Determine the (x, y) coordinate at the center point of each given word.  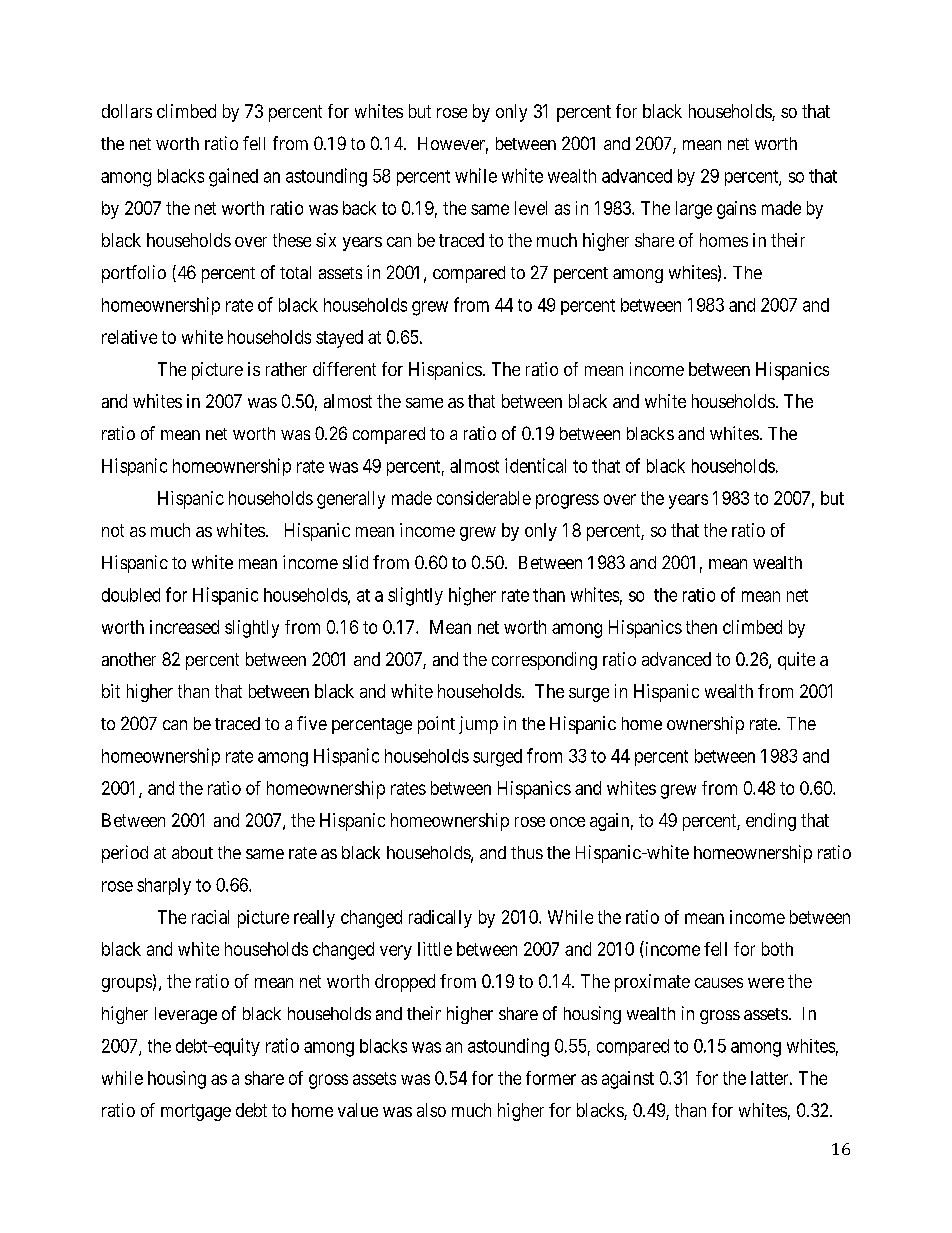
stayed (339, 339)
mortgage (196, 1112)
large (694, 210)
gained (233, 177)
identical (535, 465)
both (777, 949)
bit (111, 691)
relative (129, 337)
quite (796, 661)
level (531, 208)
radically (440, 919)
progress (567, 501)
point (436, 725)
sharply (164, 886)
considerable (484, 498)
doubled (131, 595)
